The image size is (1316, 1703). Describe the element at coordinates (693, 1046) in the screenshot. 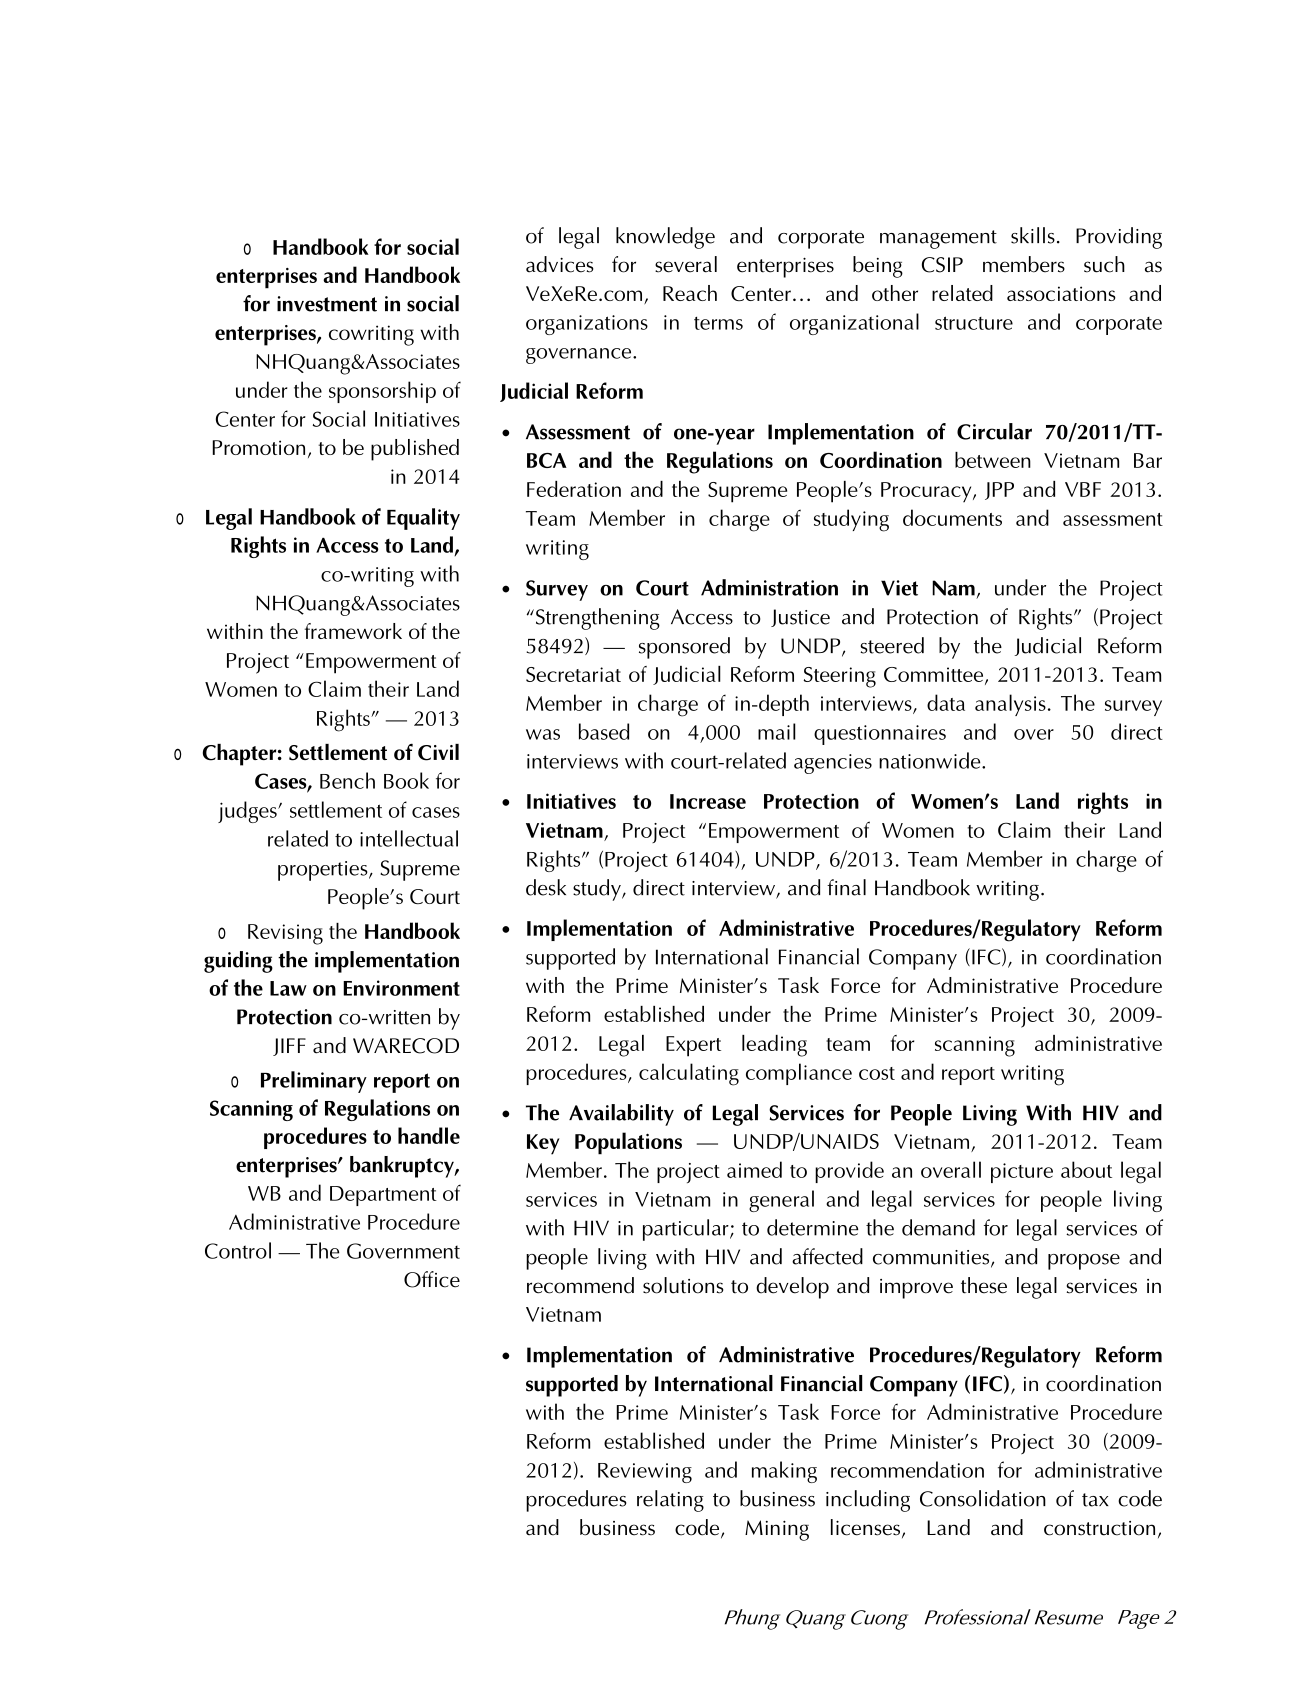

I see `Expert` at that location.
